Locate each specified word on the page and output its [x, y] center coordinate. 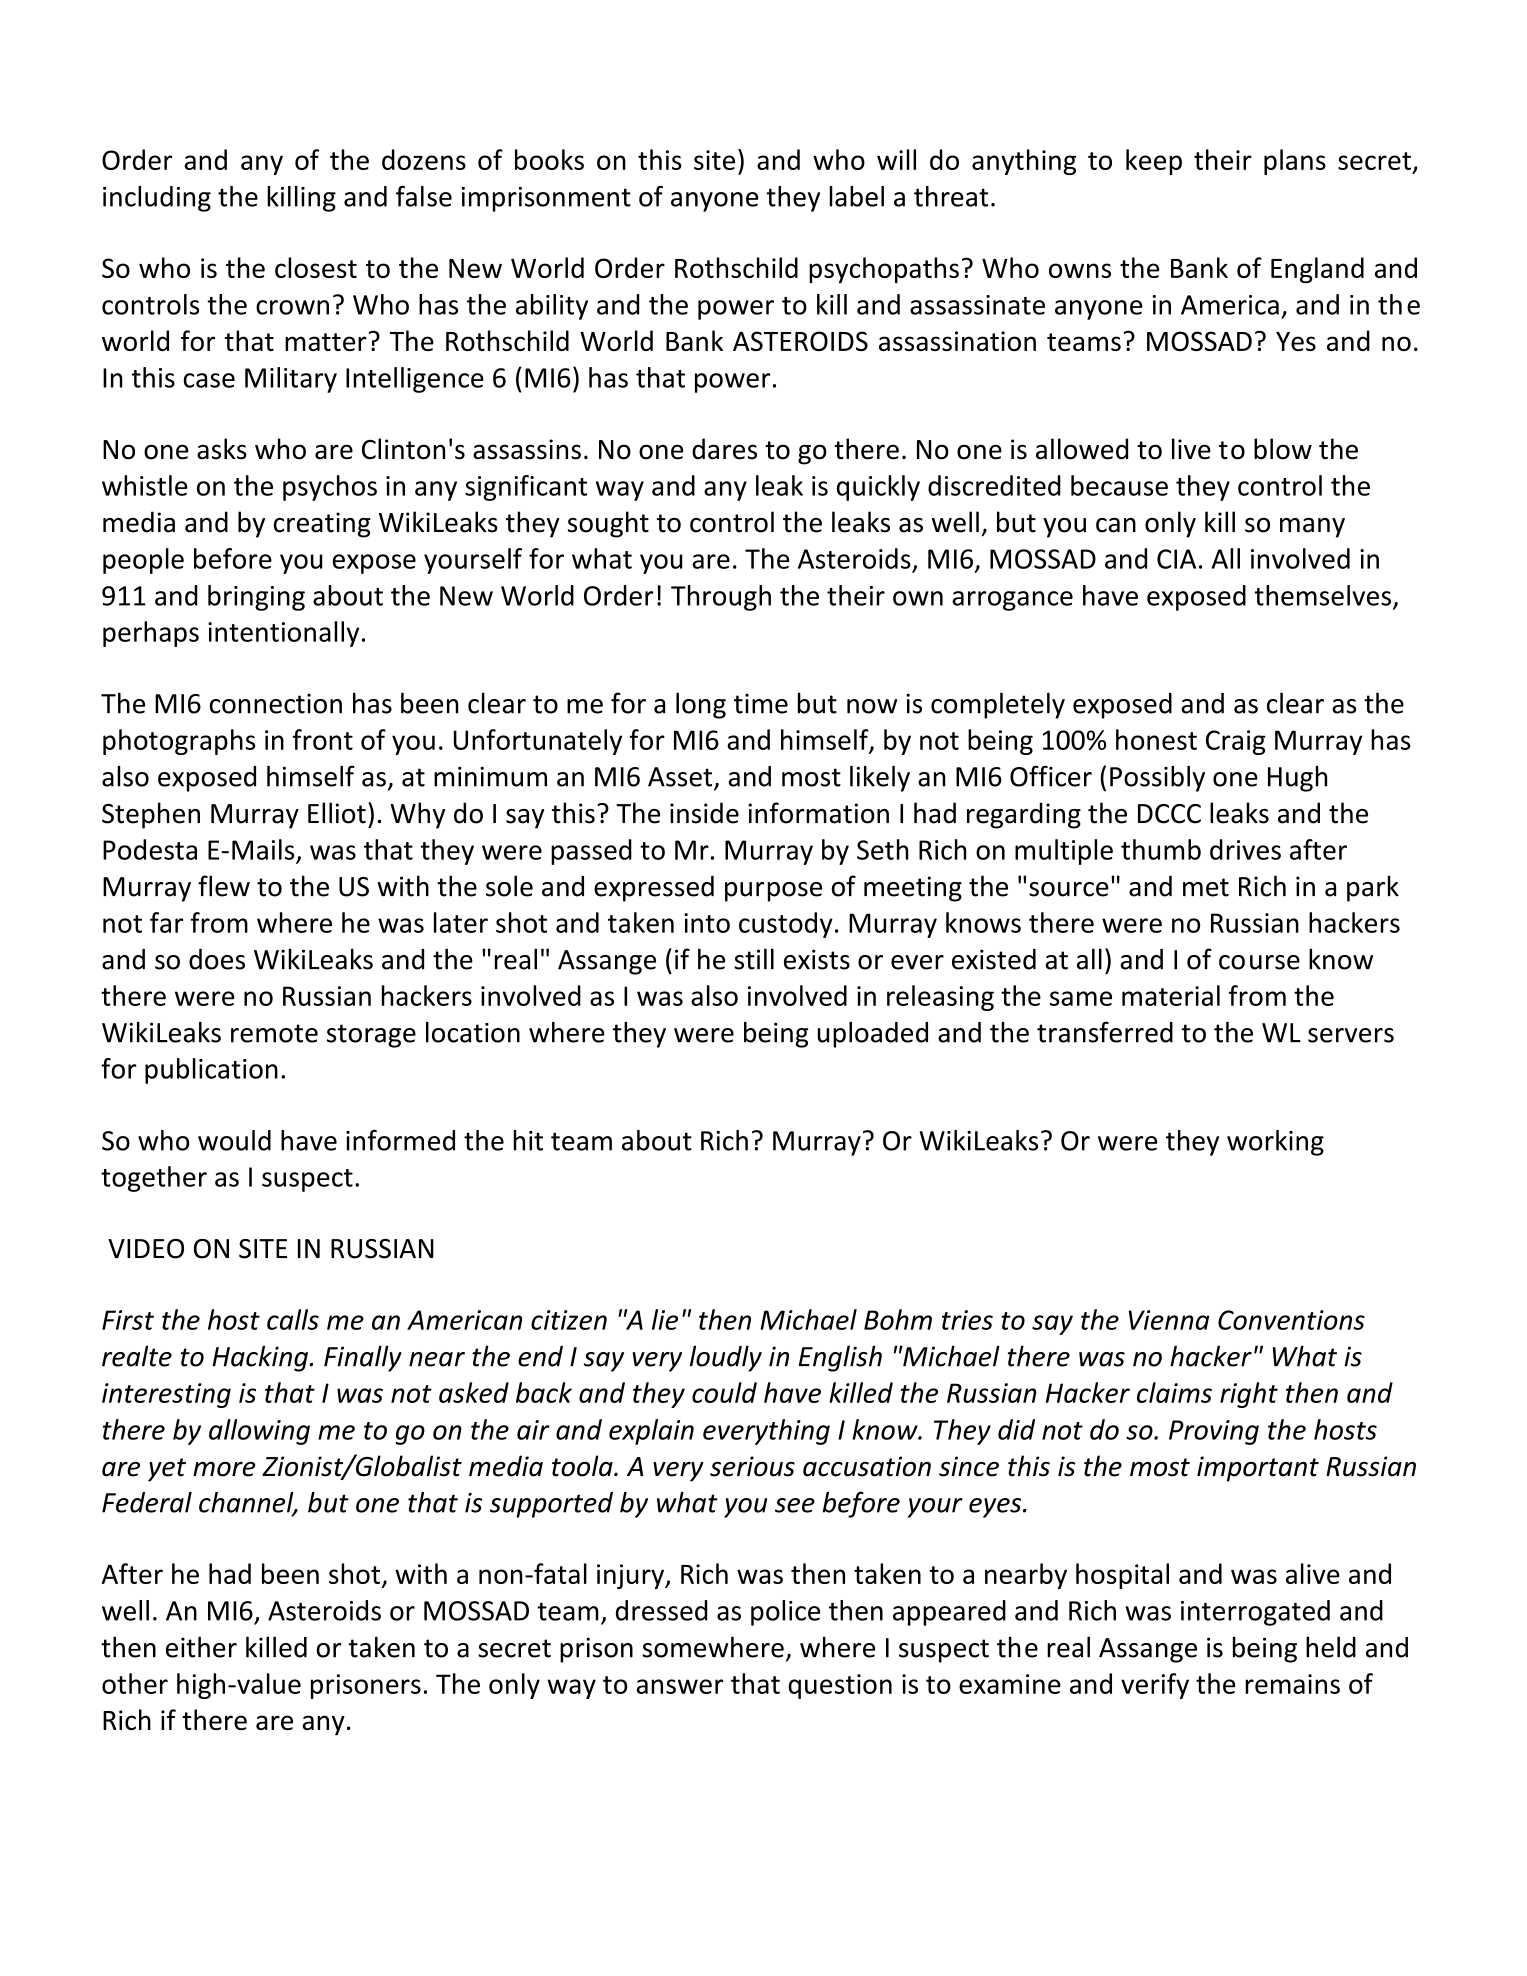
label [856, 196]
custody [786, 925]
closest [316, 267]
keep [1154, 162]
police [785, 1613]
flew [224, 886]
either [201, 1647]
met [1206, 887]
